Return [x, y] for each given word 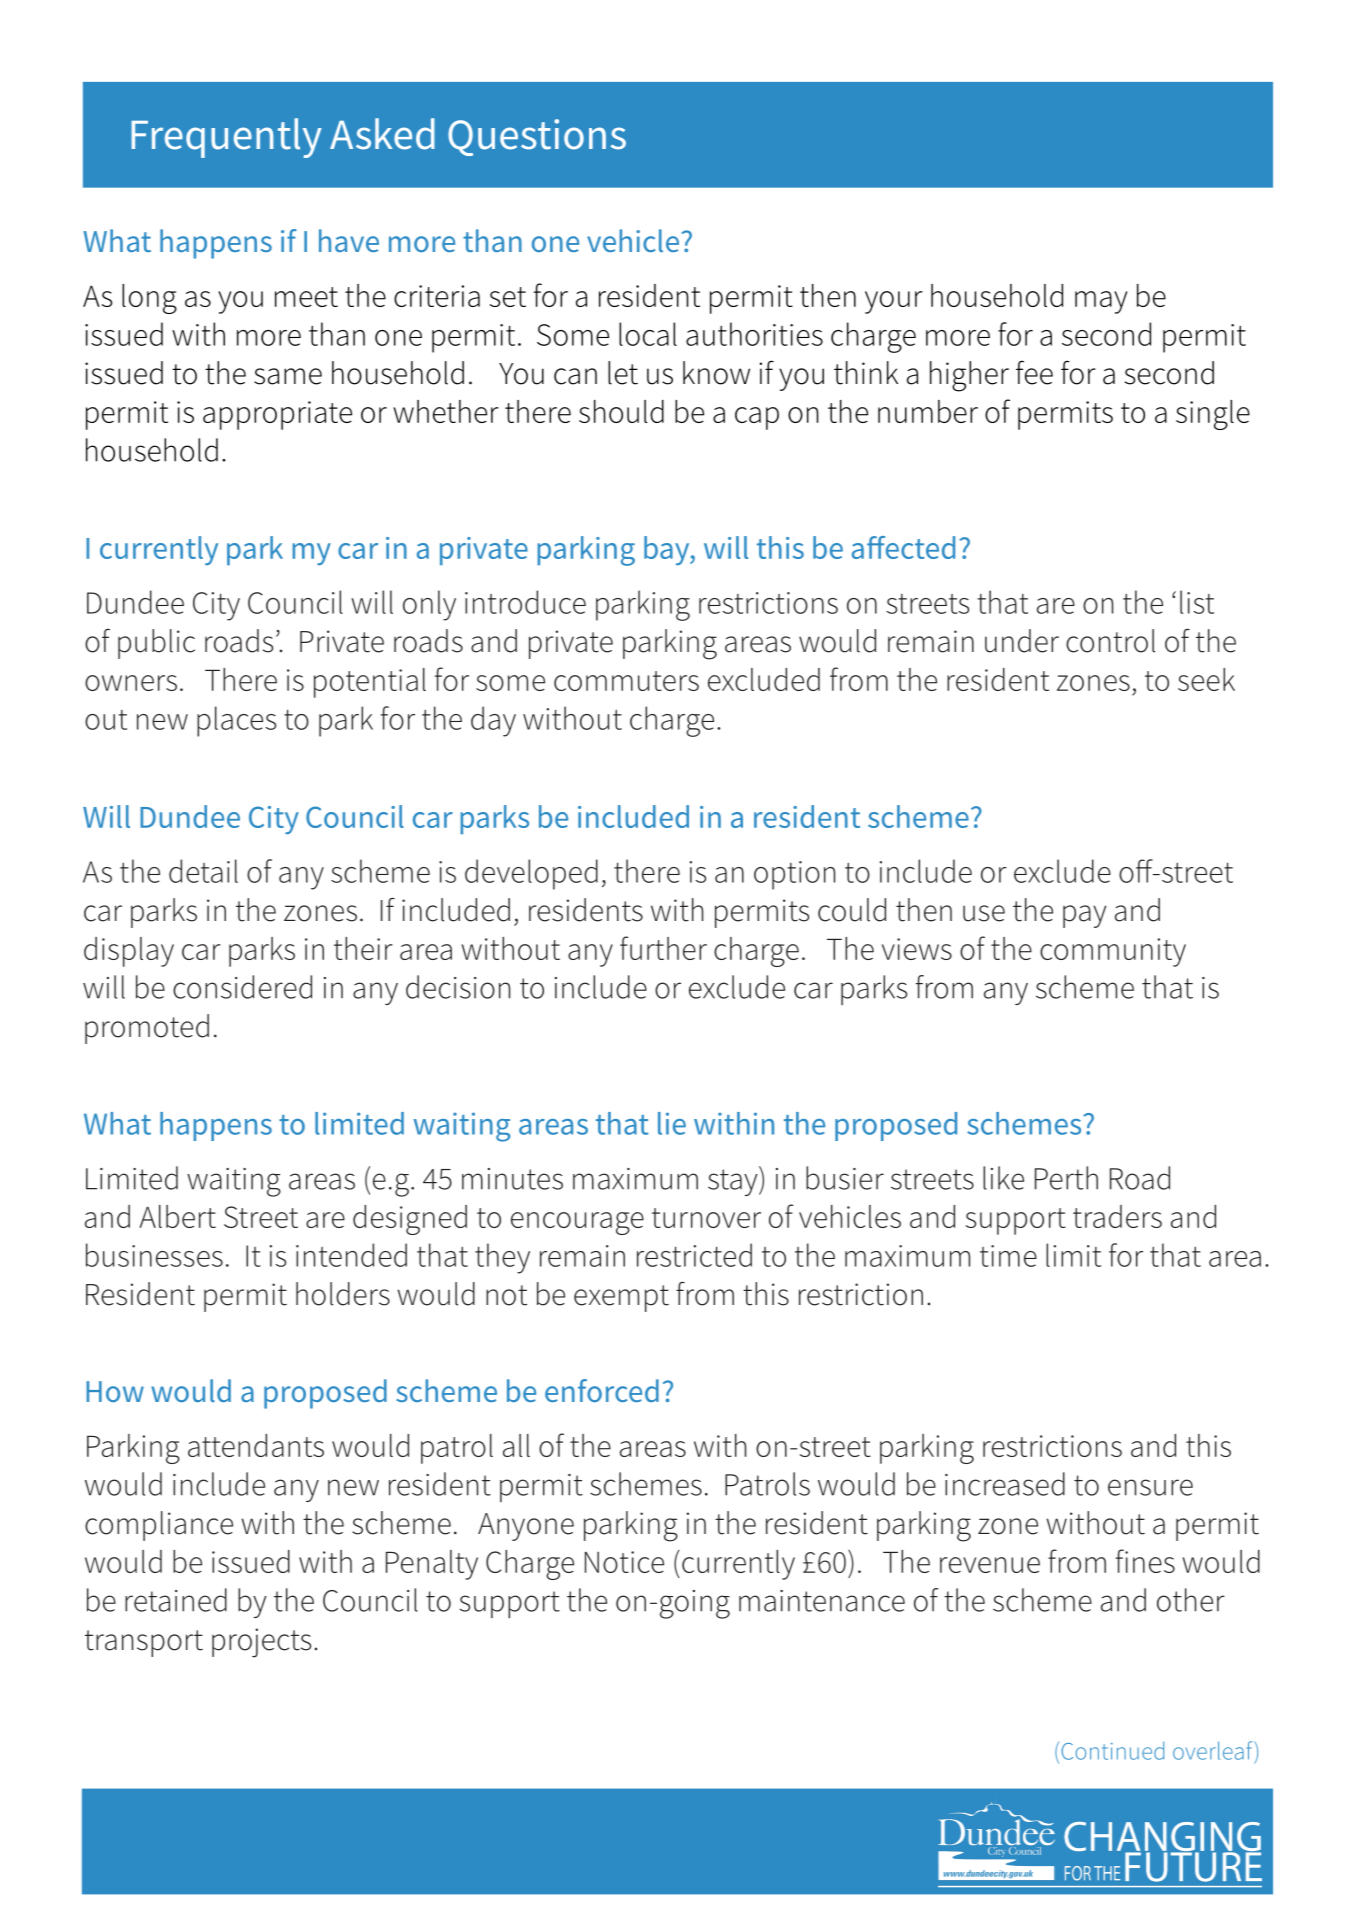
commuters [626, 681]
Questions [537, 137]
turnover [706, 1218]
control [1110, 641]
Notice [624, 1562]
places [237, 721]
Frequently [226, 138]
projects [261, 1643]
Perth [1066, 1178]
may [1101, 302]
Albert [177, 1216]
